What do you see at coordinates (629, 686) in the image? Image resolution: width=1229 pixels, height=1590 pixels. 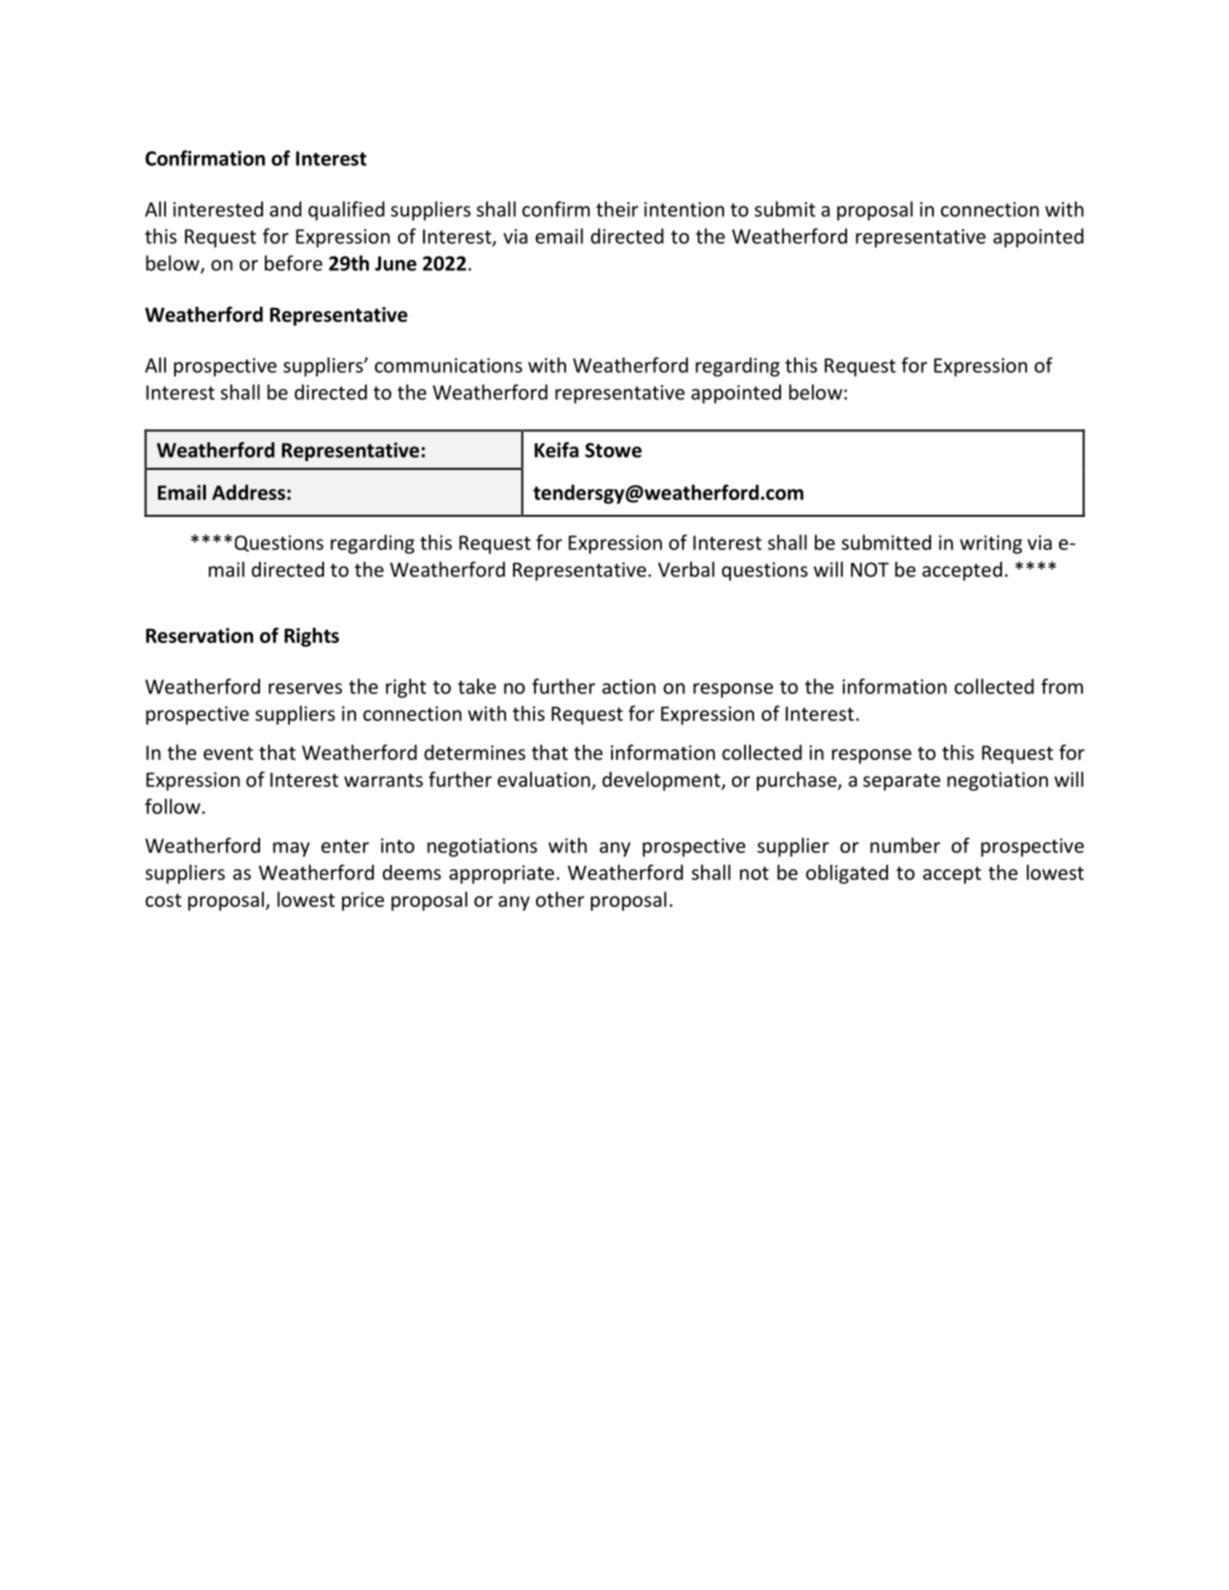 I see `action` at bounding box center [629, 686].
